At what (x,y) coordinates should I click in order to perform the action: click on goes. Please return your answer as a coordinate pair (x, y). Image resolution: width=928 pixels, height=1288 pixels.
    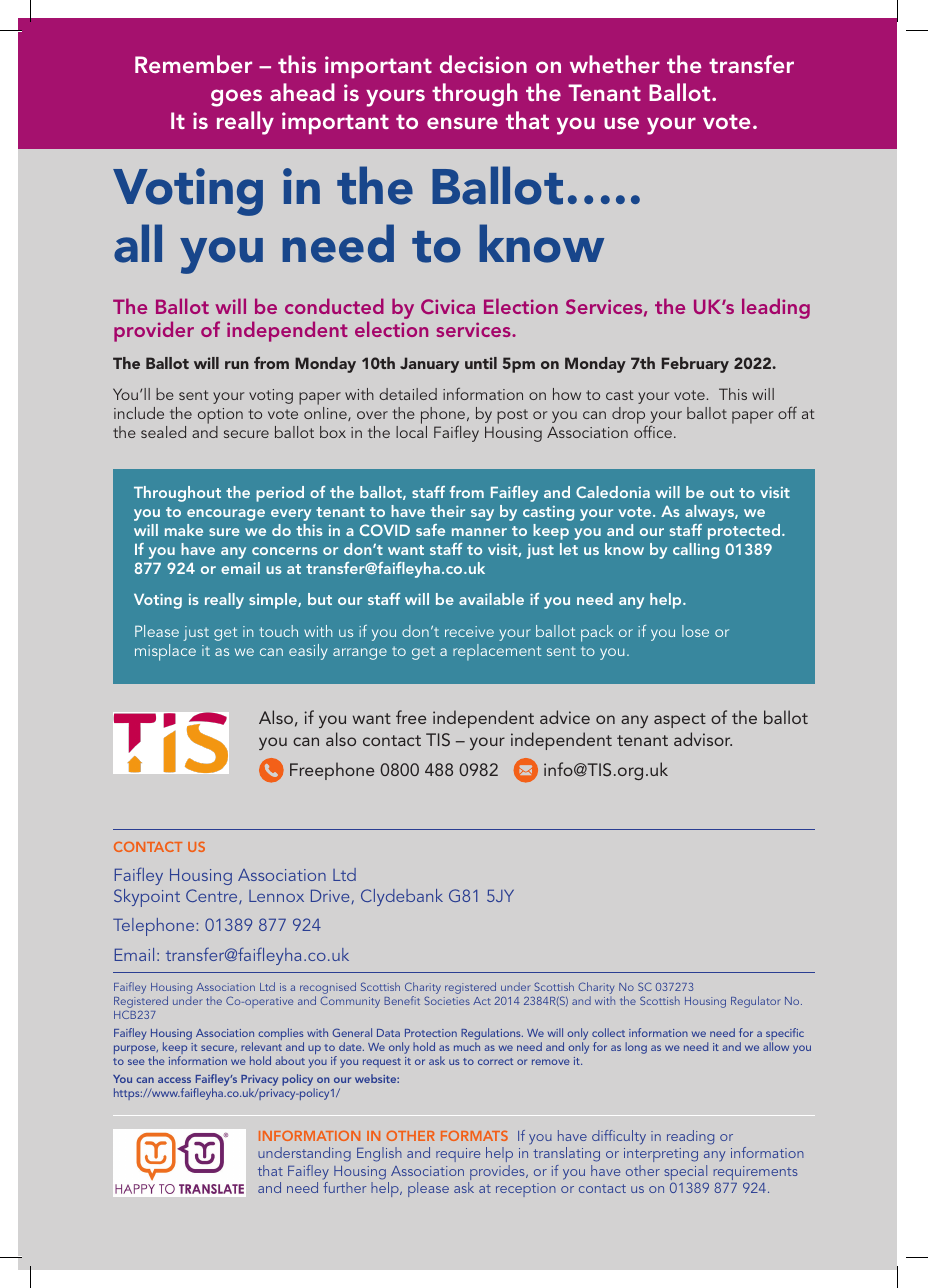
    Looking at the image, I should click on (236, 98).
